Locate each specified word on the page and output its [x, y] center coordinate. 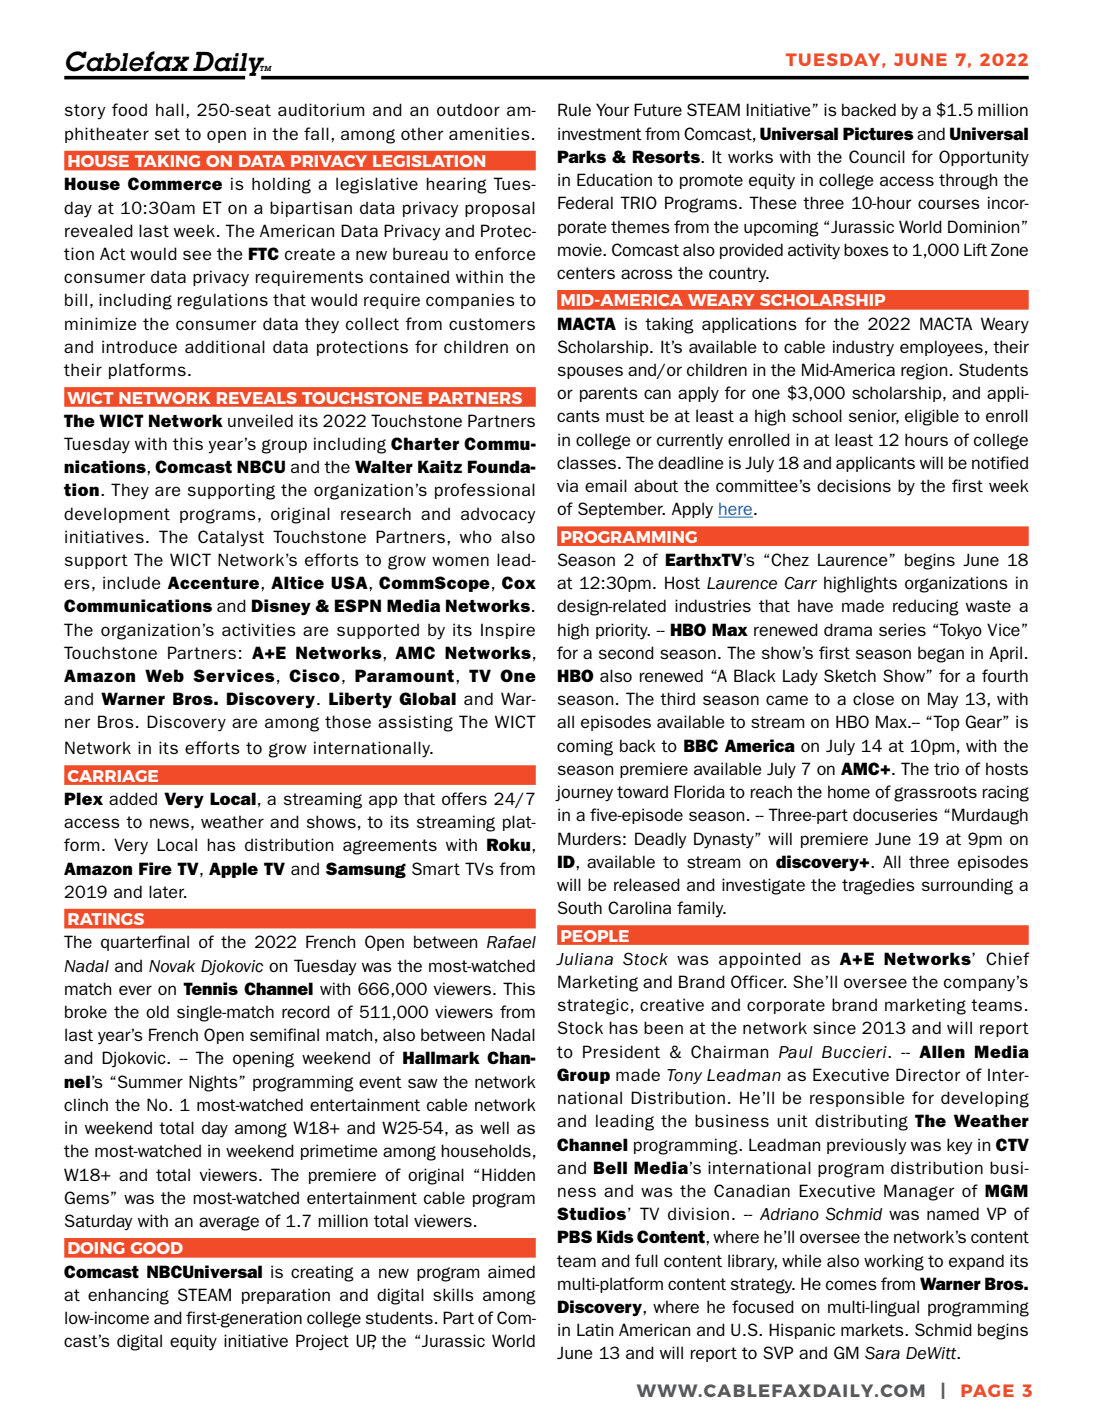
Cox [519, 582]
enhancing [128, 1296]
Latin [595, 1329]
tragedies [878, 886]
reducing [926, 607]
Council [877, 156]
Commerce [175, 183]
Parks [581, 156]
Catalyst [231, 538]
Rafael [511, 942]
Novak [172, 966]
